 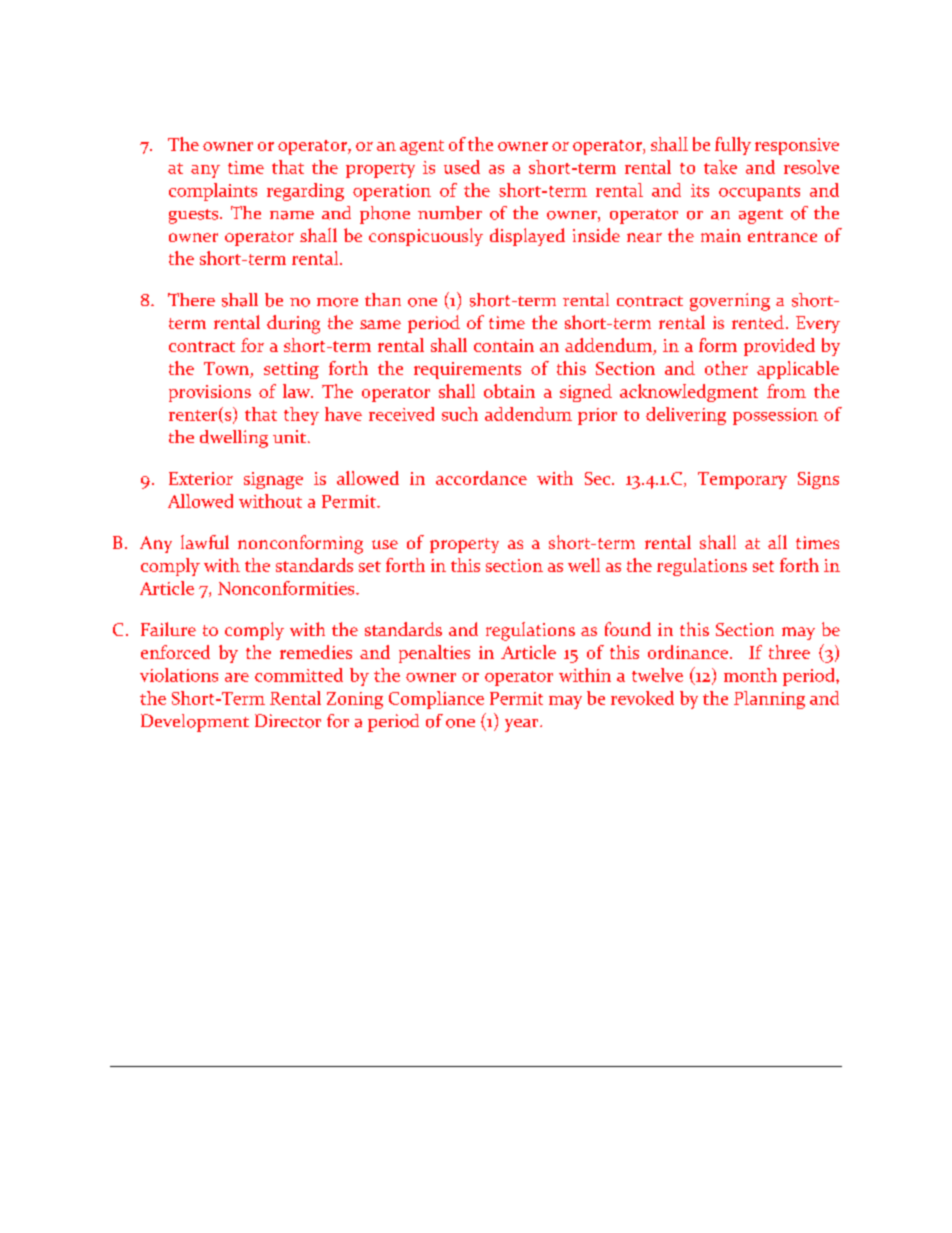 I want to click on such, so click(x=460, y=414).
